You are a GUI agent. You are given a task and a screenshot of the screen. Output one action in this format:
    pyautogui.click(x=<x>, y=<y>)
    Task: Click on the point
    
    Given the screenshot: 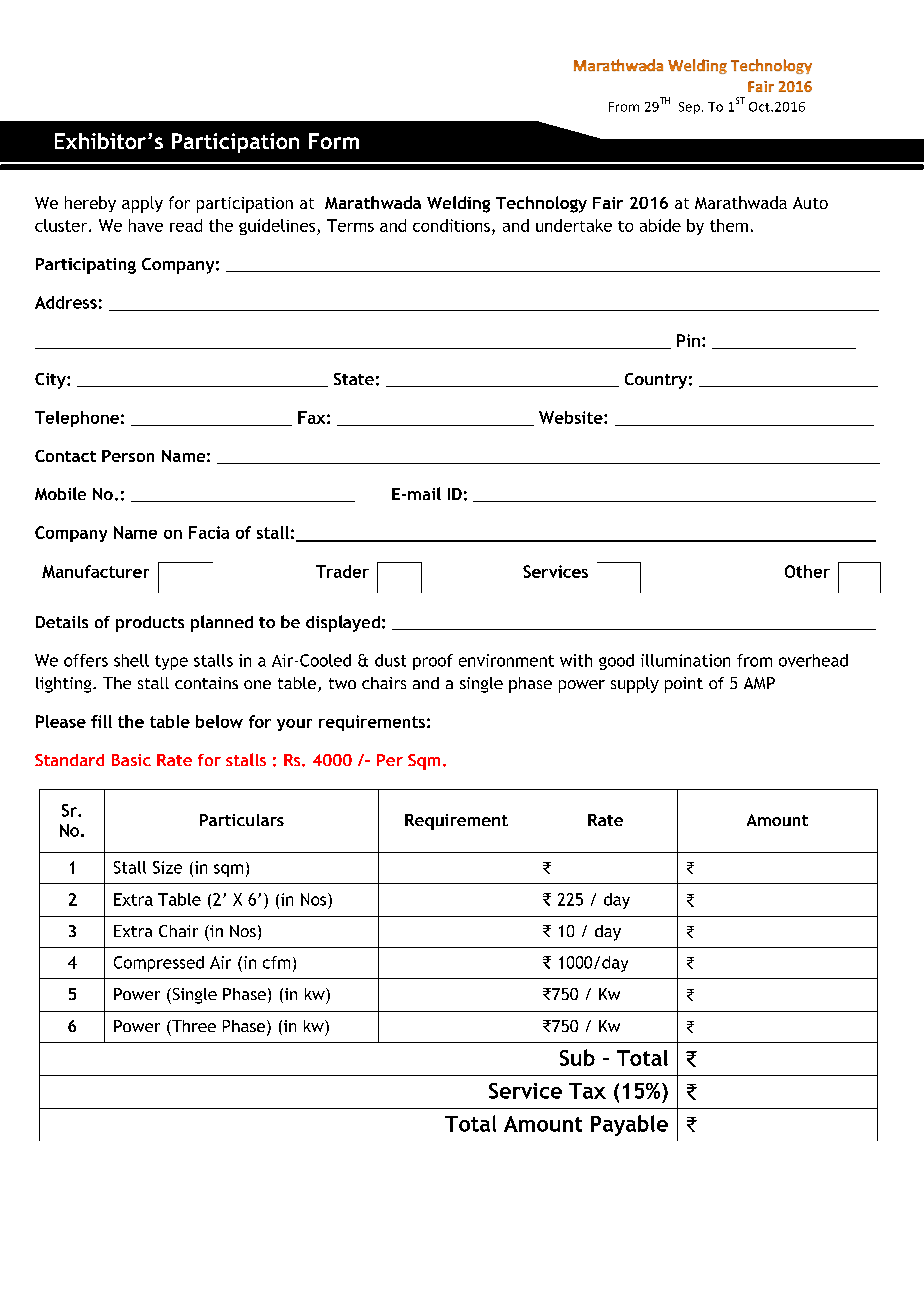 What is the action you would take?
    pyautogui.click(x=684, y=685)
